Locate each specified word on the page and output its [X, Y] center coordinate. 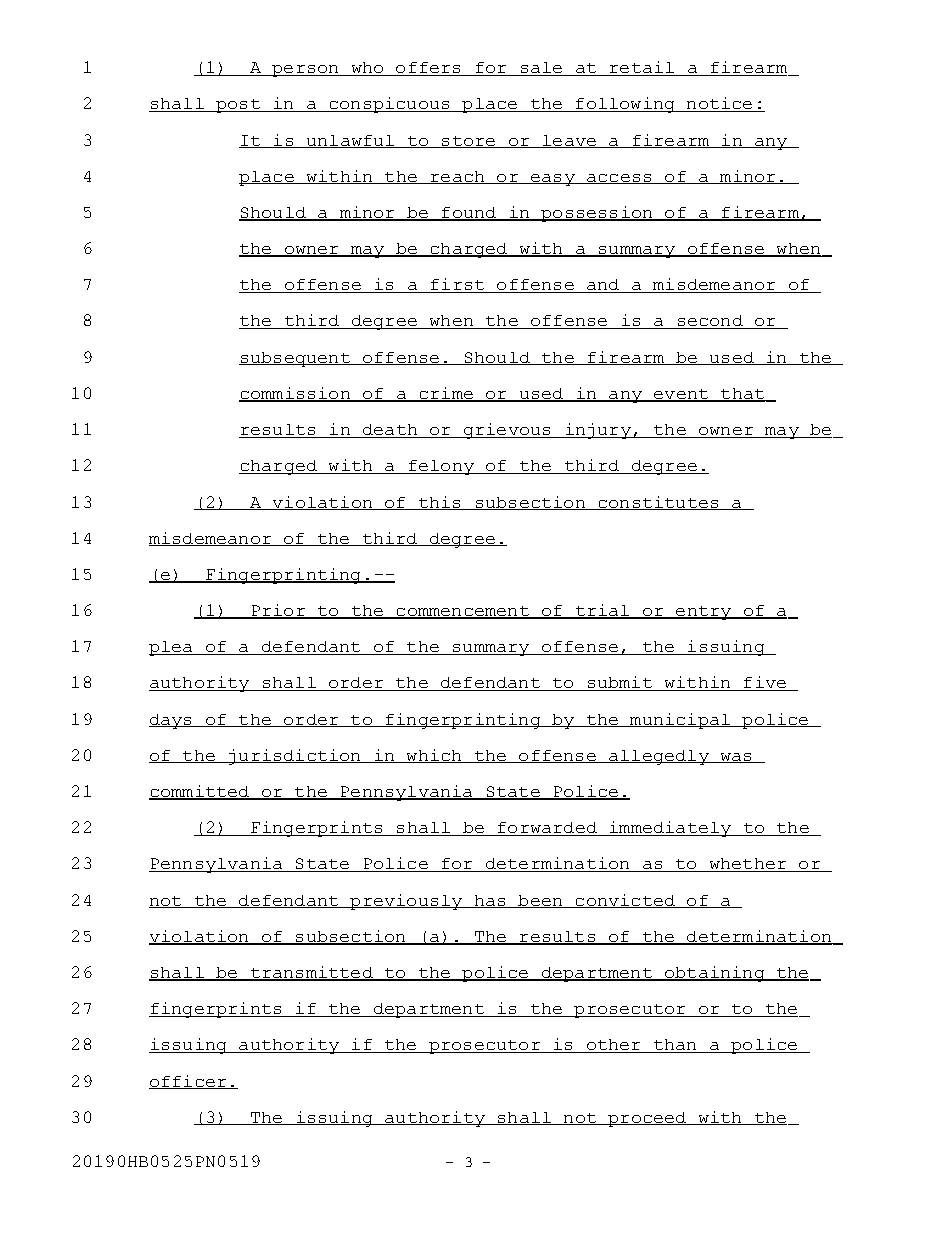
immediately [670, 829]
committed [200, 792]
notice [720, 104]
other [614, 1046]
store [468, 142]
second [710, 322]
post [238, 106]
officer [189, 1082]
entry [703, 613]
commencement [463, 612]
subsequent [295, 359]
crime [446, 394]
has [490, 901]
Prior [278, 611]
